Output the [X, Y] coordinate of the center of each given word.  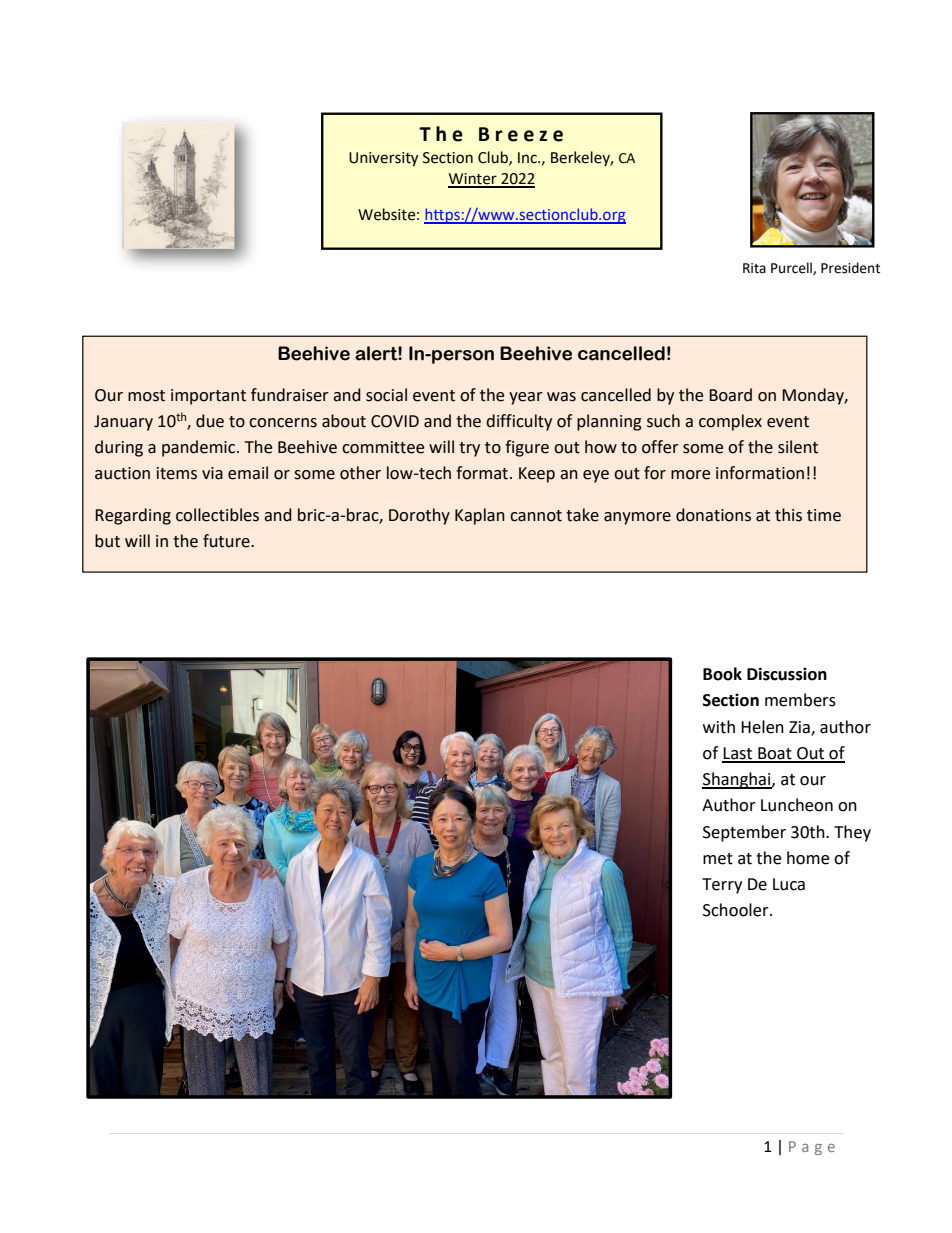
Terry [722, 886]
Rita [754, 268]
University [383, 159]
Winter [473, 180]
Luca [789, 884]
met [718, 859]
